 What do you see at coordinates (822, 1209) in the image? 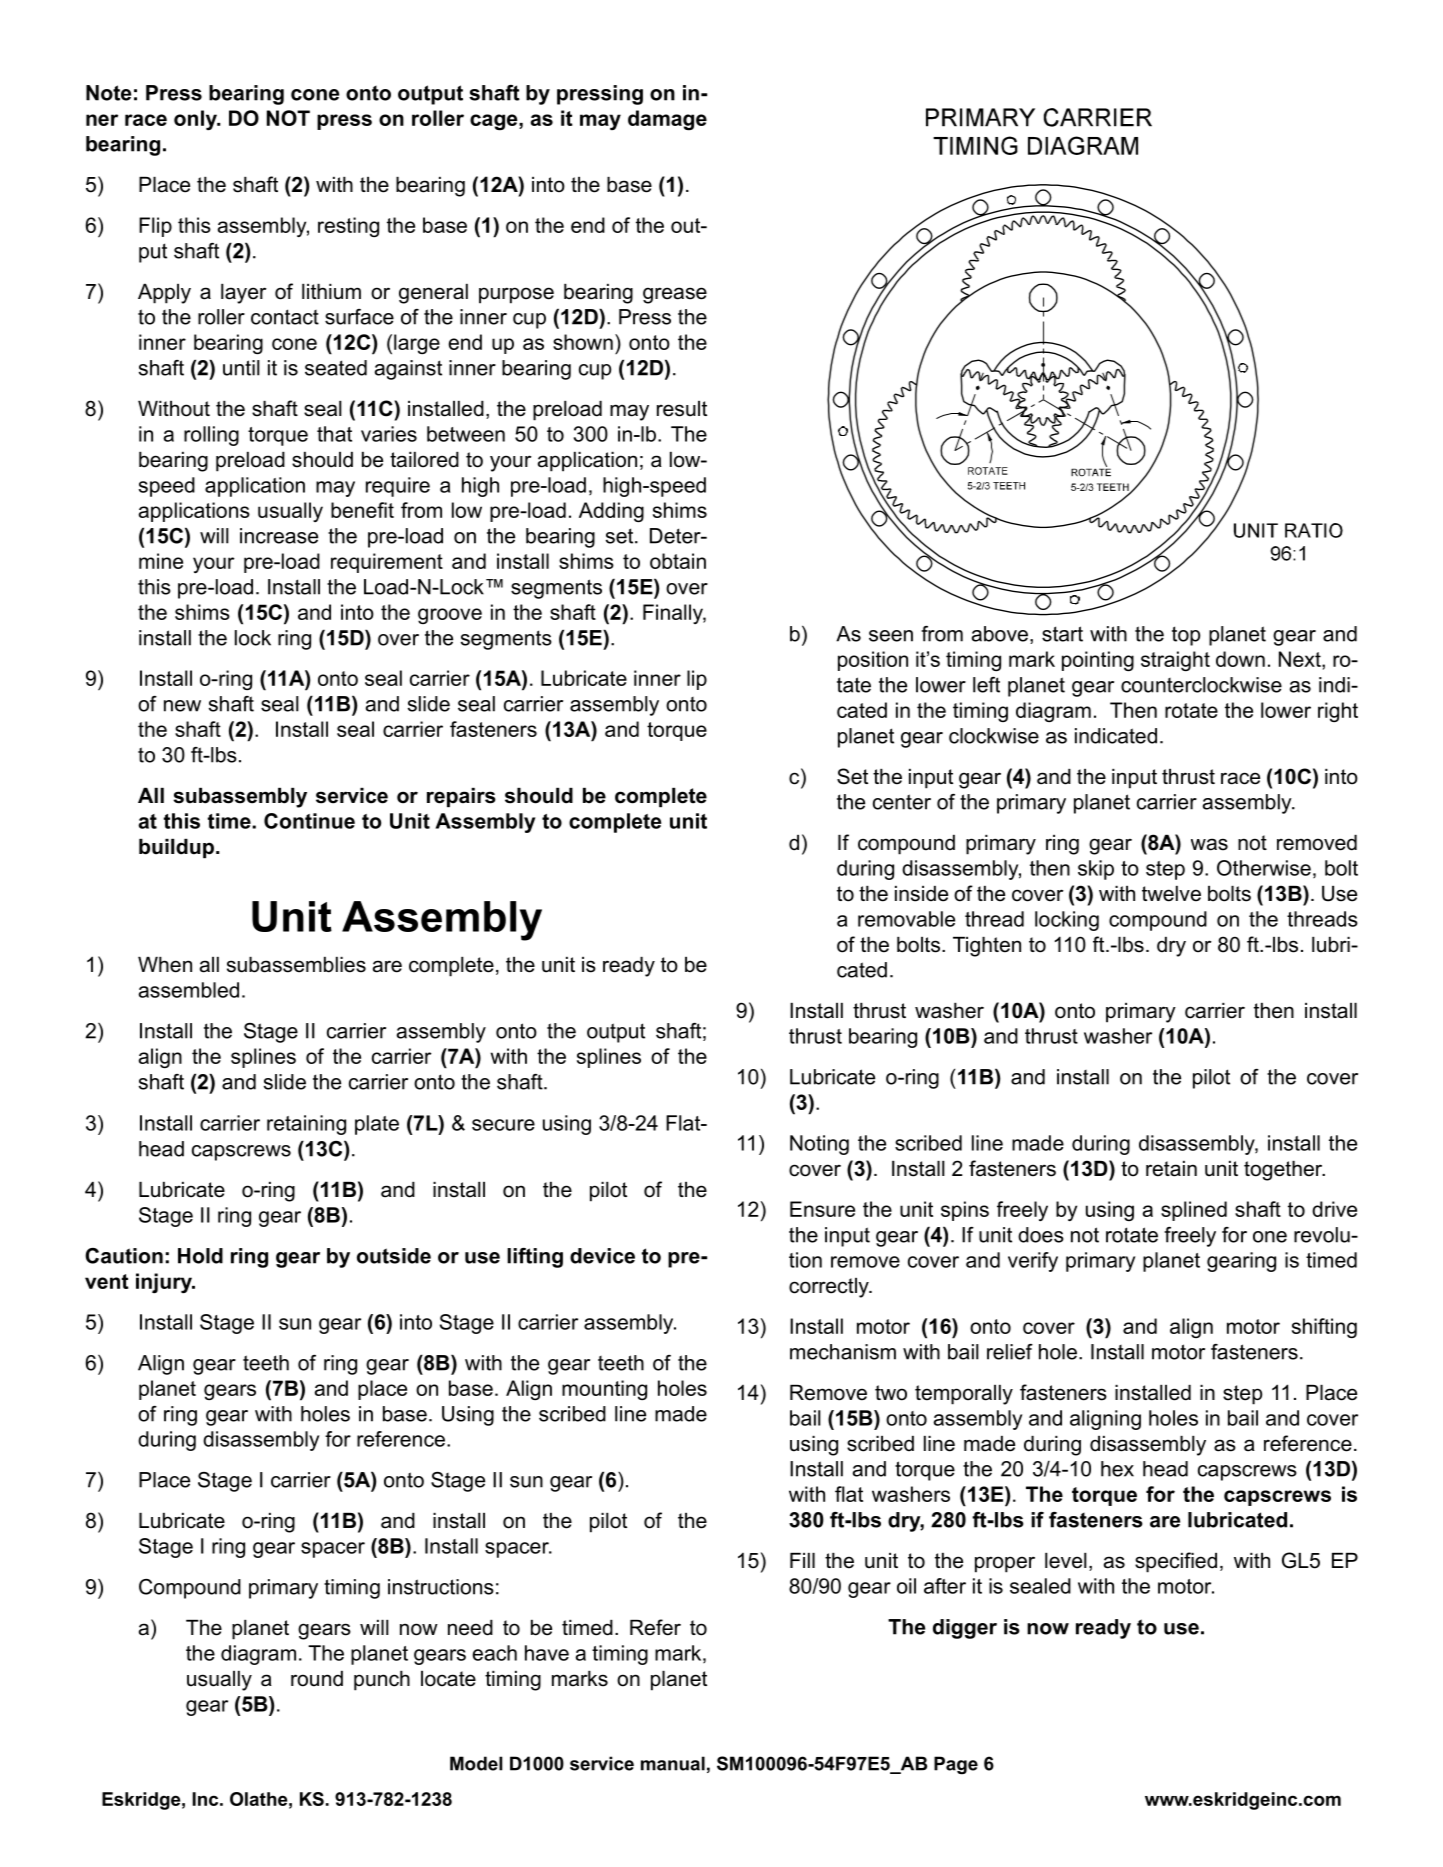
I see `Ensure` at bounding box center [822, 1209].
